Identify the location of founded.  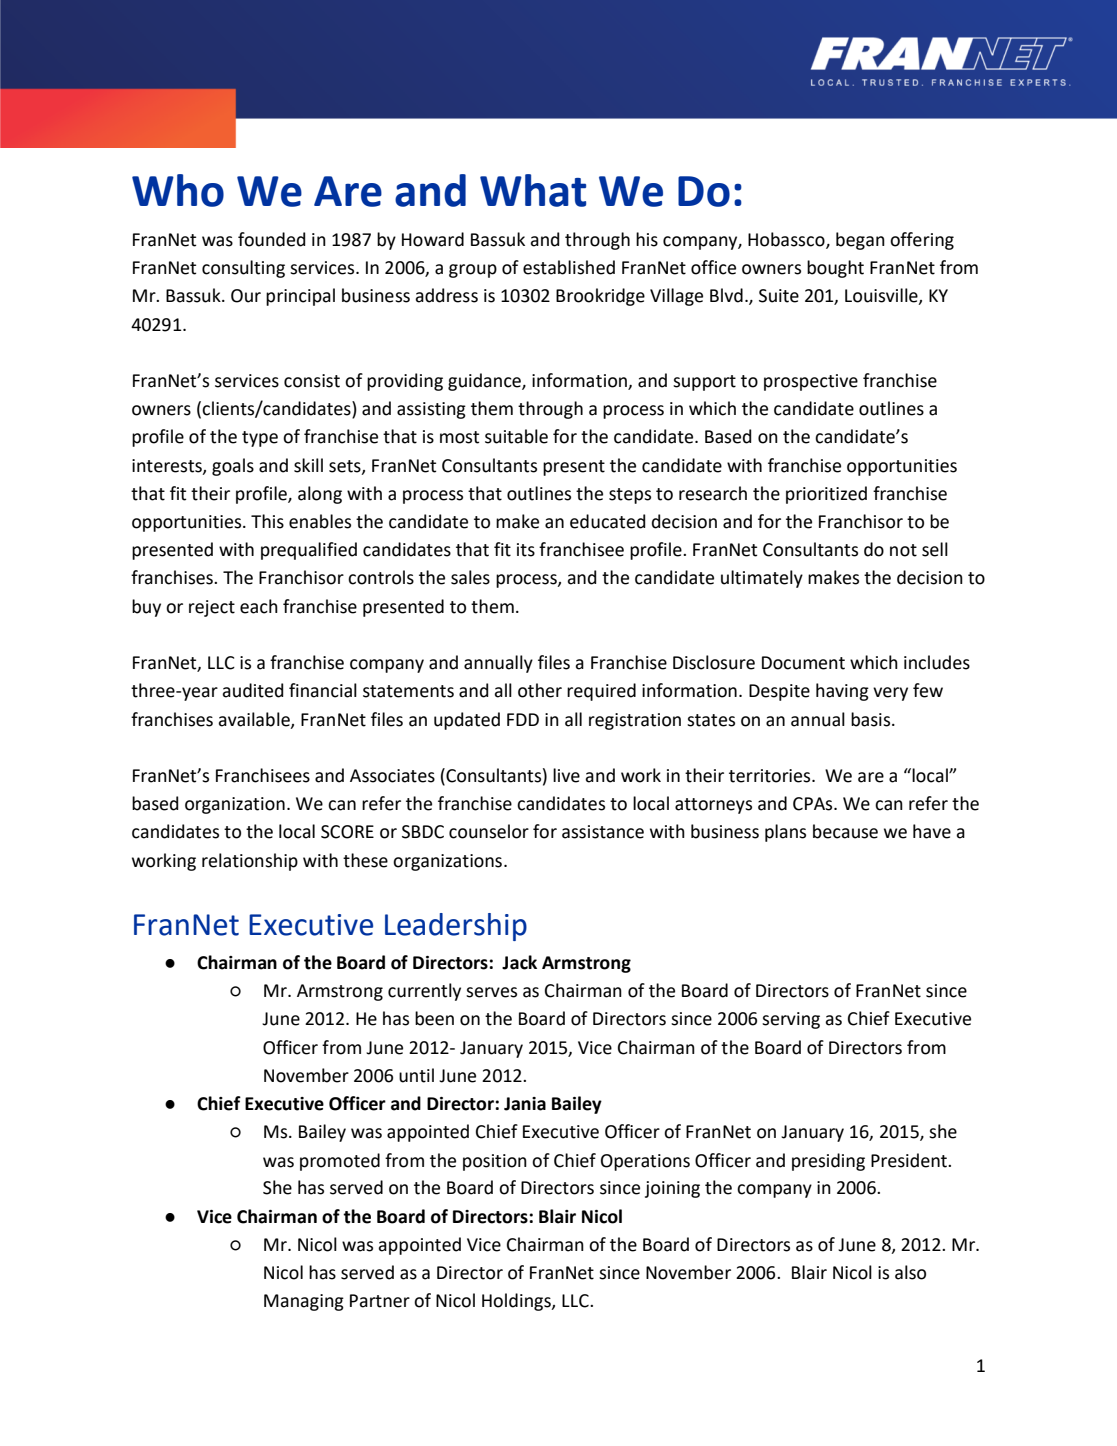
(271, 239).
